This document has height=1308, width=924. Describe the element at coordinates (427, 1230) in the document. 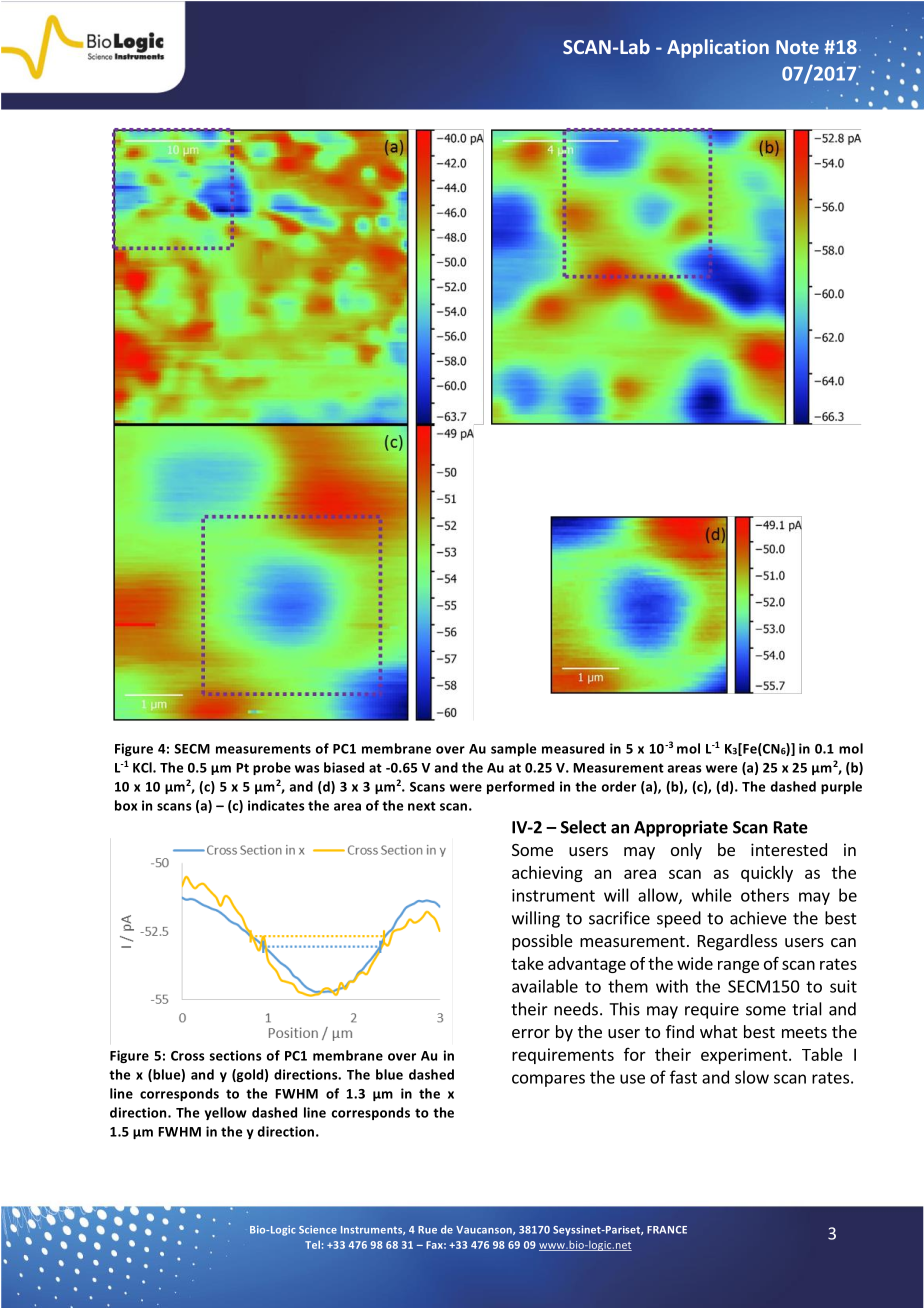

I see `Rue` at that location.
